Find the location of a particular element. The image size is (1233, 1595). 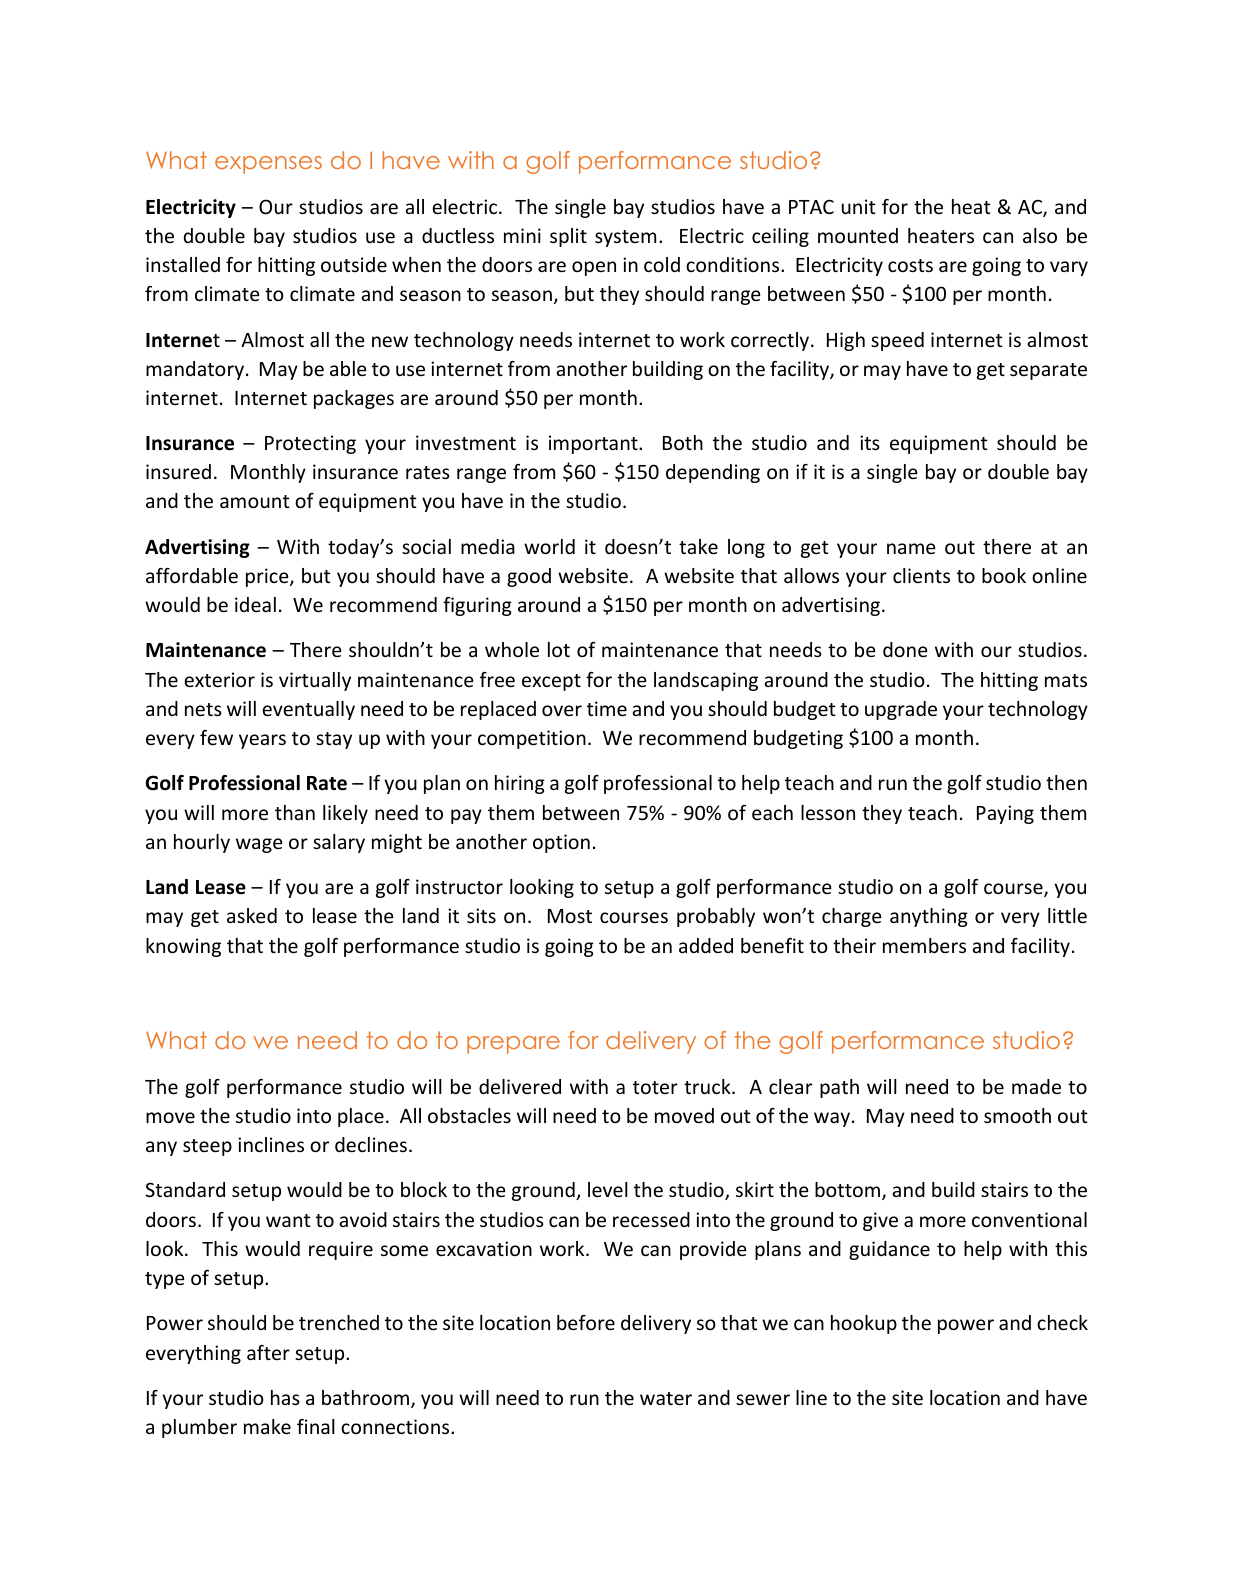

added is located at coordinates (706, 945).
